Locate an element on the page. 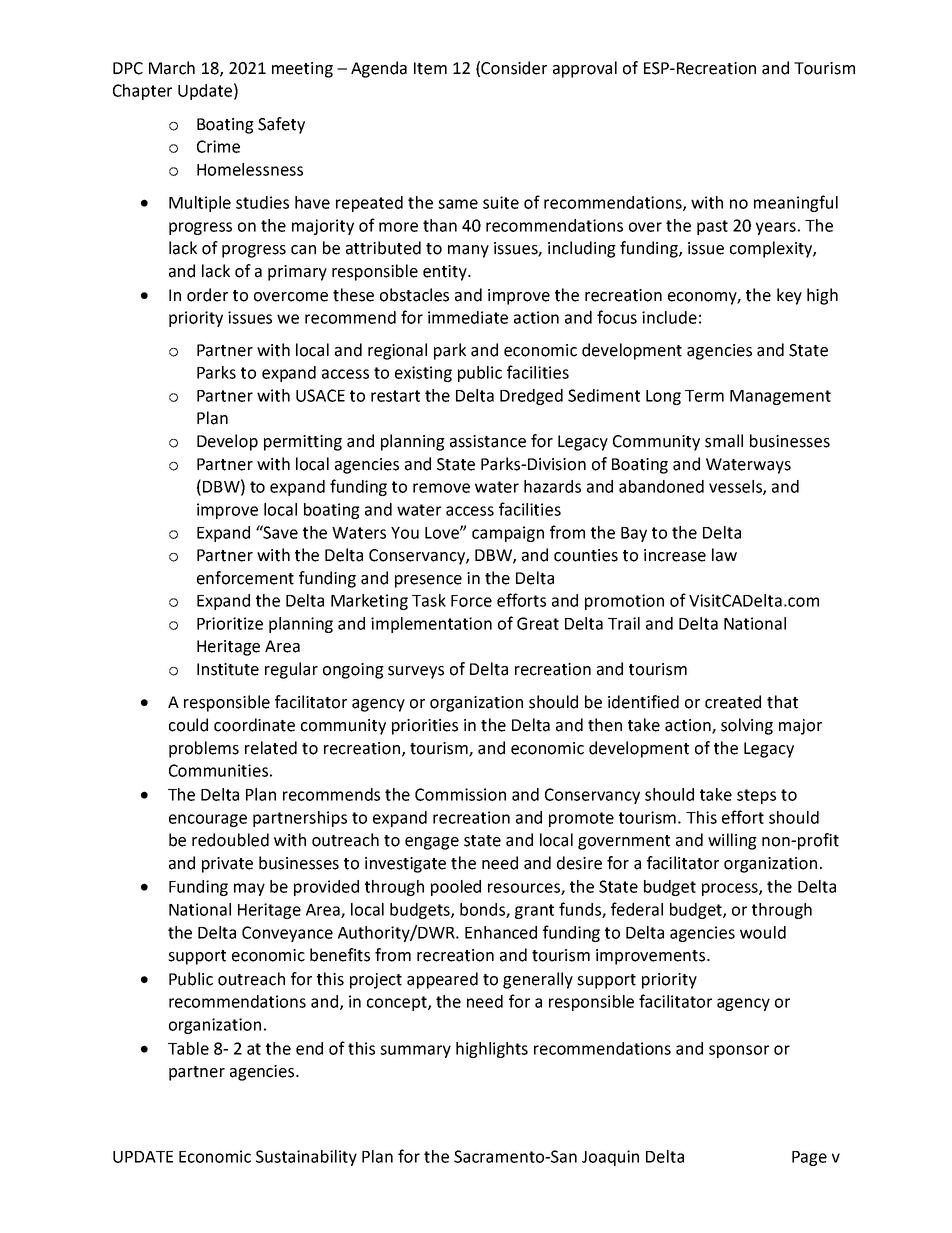 The image size is (952, 1233). Item is located at coordinates (430, 68).
